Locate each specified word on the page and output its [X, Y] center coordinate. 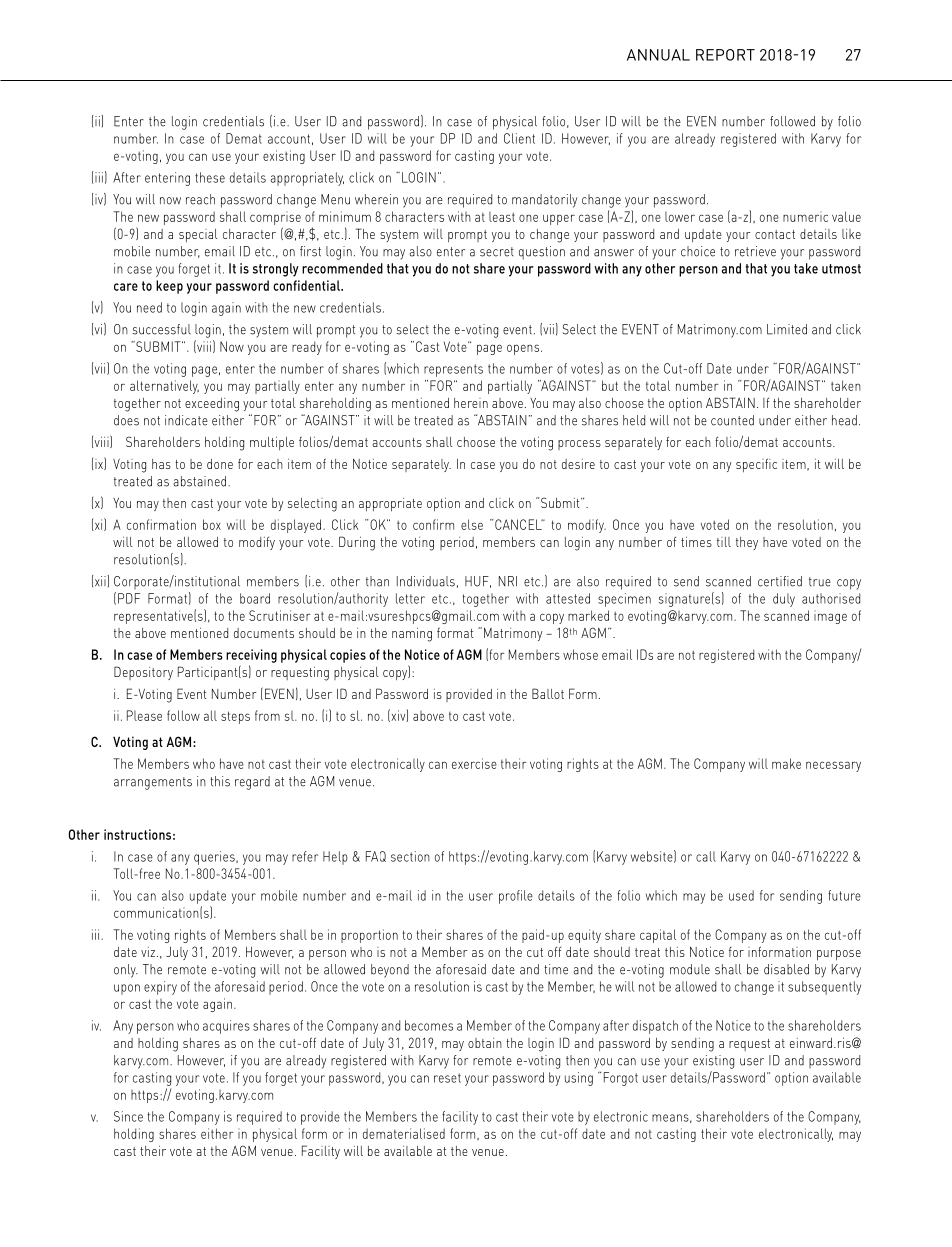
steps [235, 717]
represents [453, 370]
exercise [474, 763]
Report [725, 55]
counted [732, 420]
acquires [226, 1027]
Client [519, 138]
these [210, 177]
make [786, 763]
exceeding [212, 405]
